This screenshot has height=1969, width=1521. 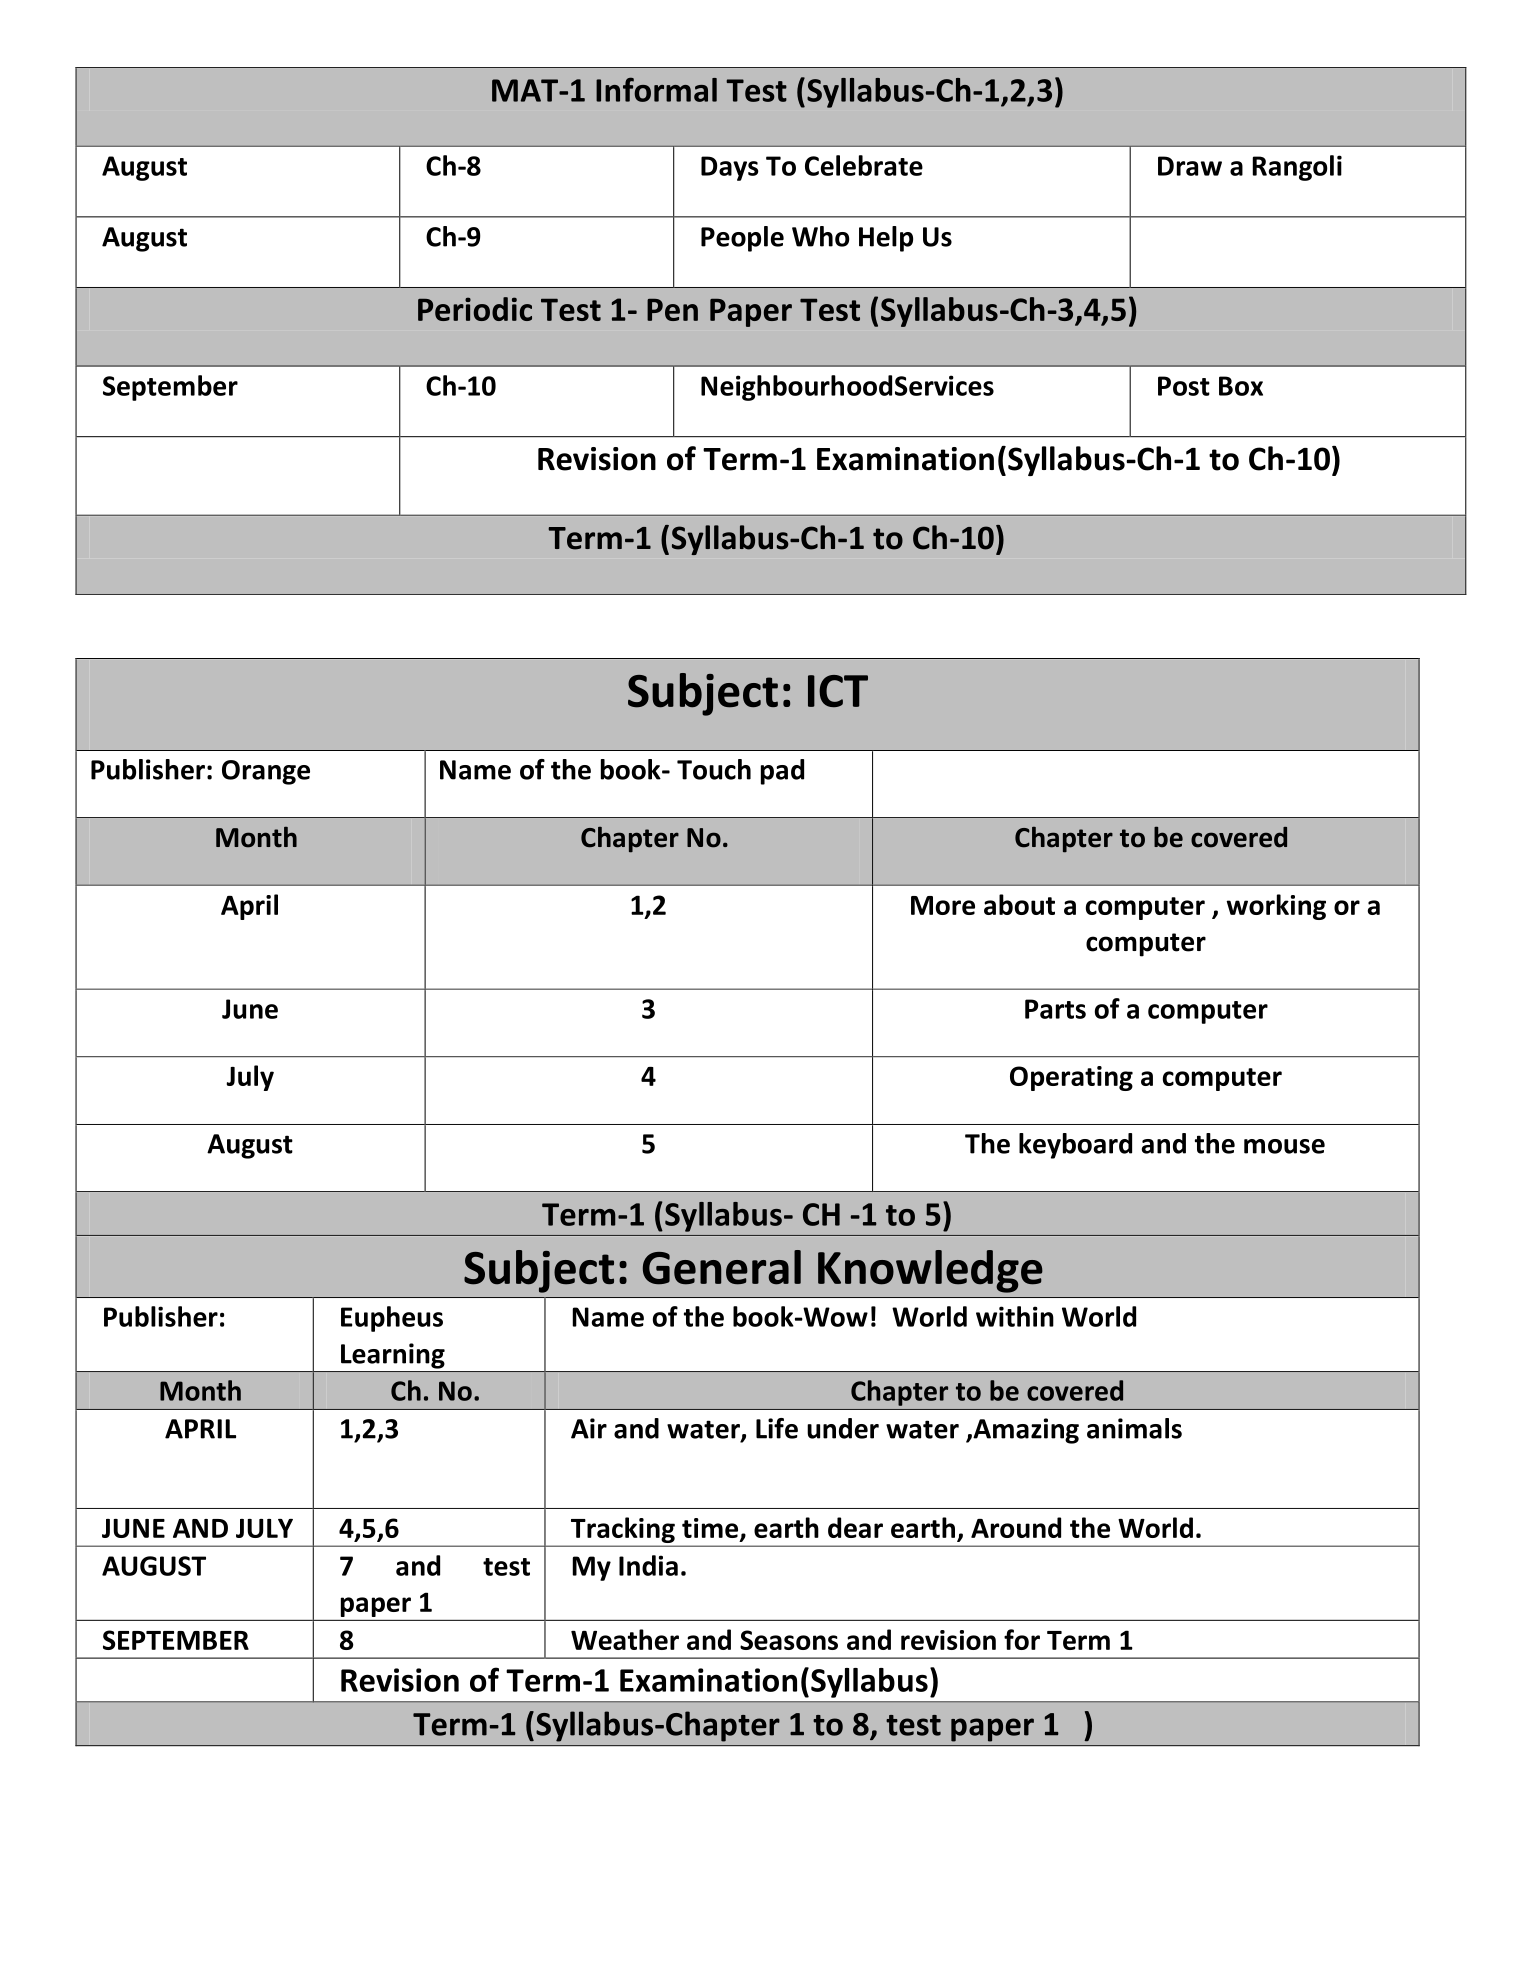 I want to click on More, so click(x=943, y=905).
